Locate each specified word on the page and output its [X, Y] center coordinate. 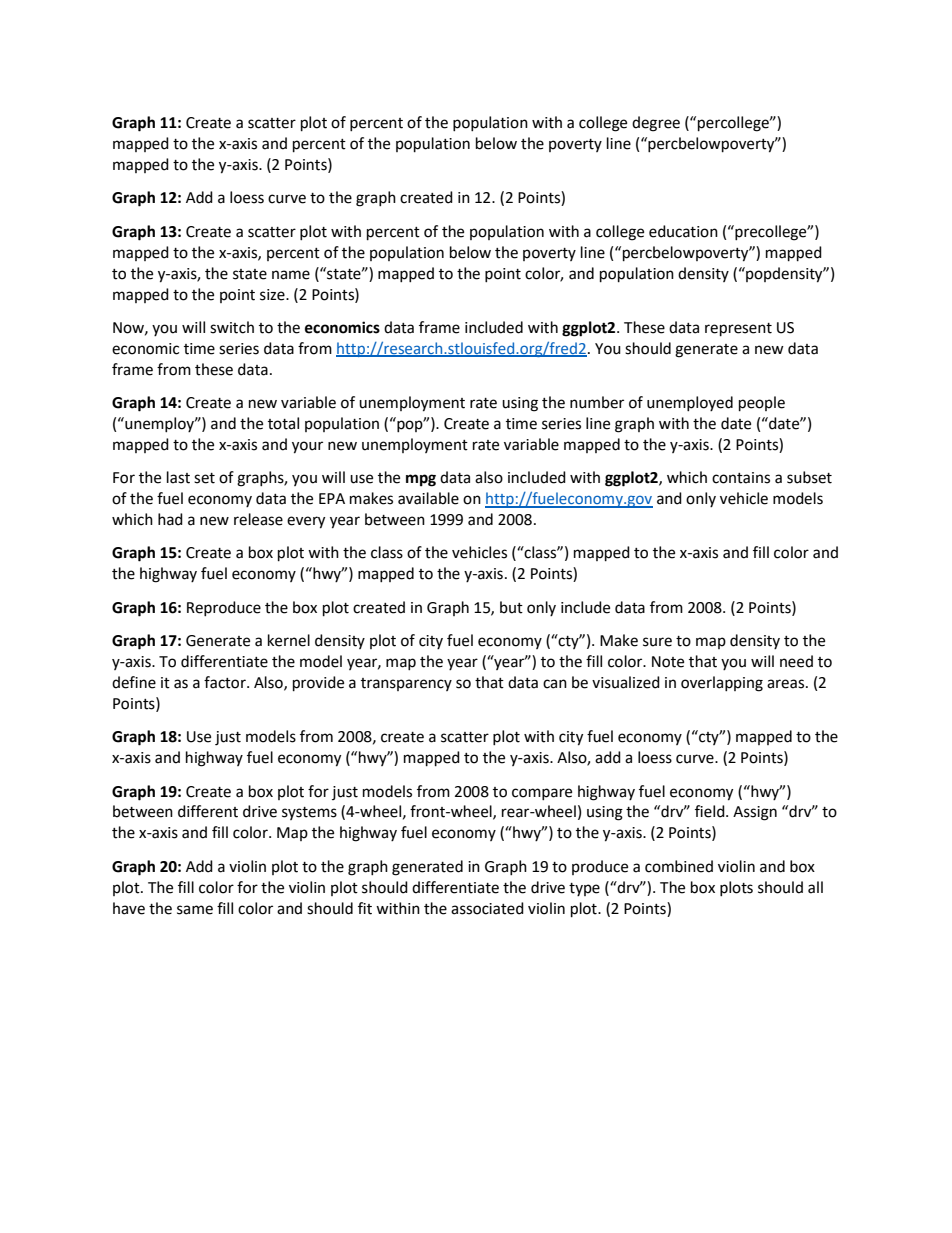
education [683, 231]
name [291, 275]
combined [679, 866]
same [195, 910]
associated [487, 908]
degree [656, 124]
